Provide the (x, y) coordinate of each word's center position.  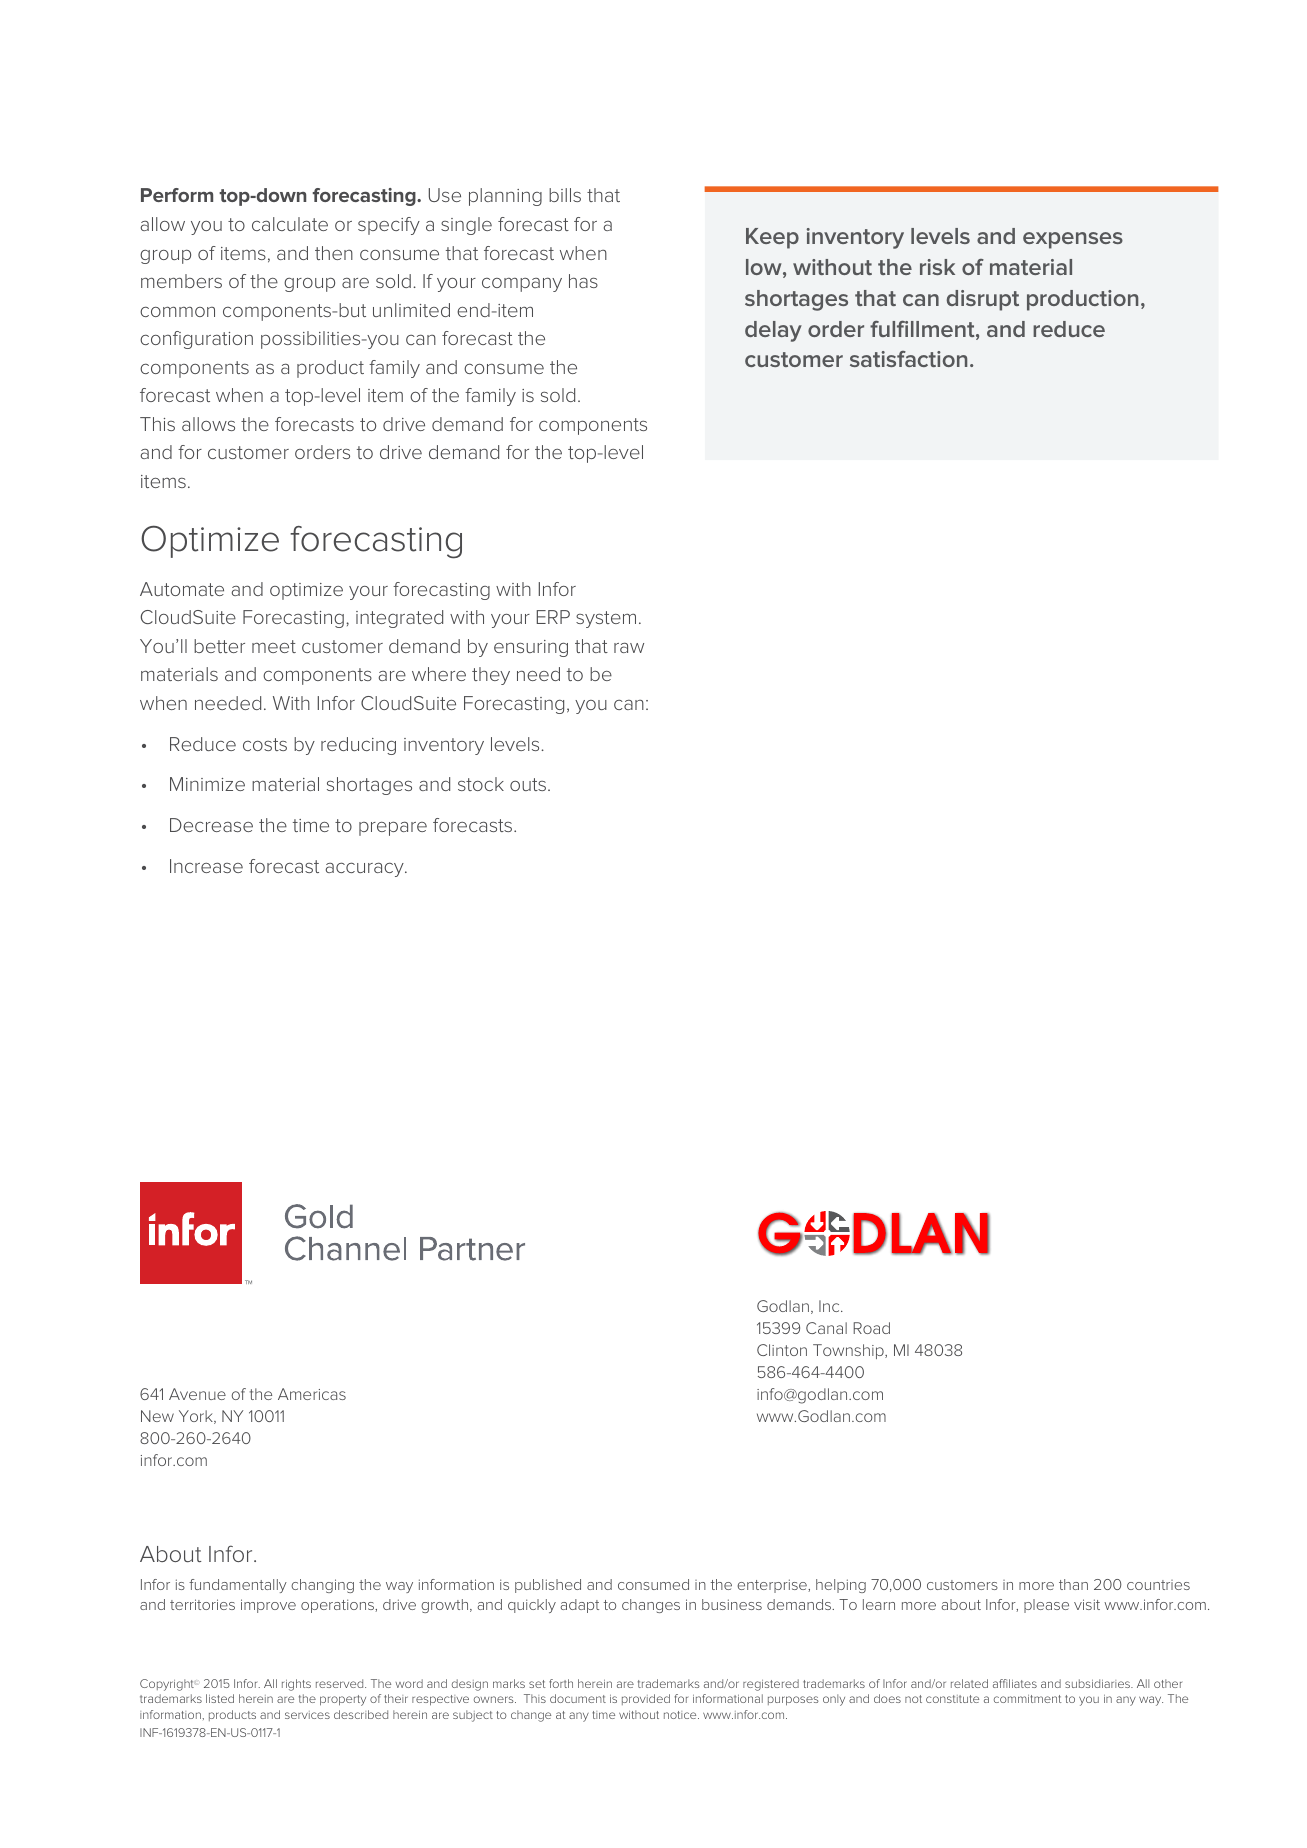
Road (871, 1328)
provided (646, 1699)
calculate (290, 224)
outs (529, 784)
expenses (1073, 240)
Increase (206, 866)
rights (296, 1685)
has (583, 281)
